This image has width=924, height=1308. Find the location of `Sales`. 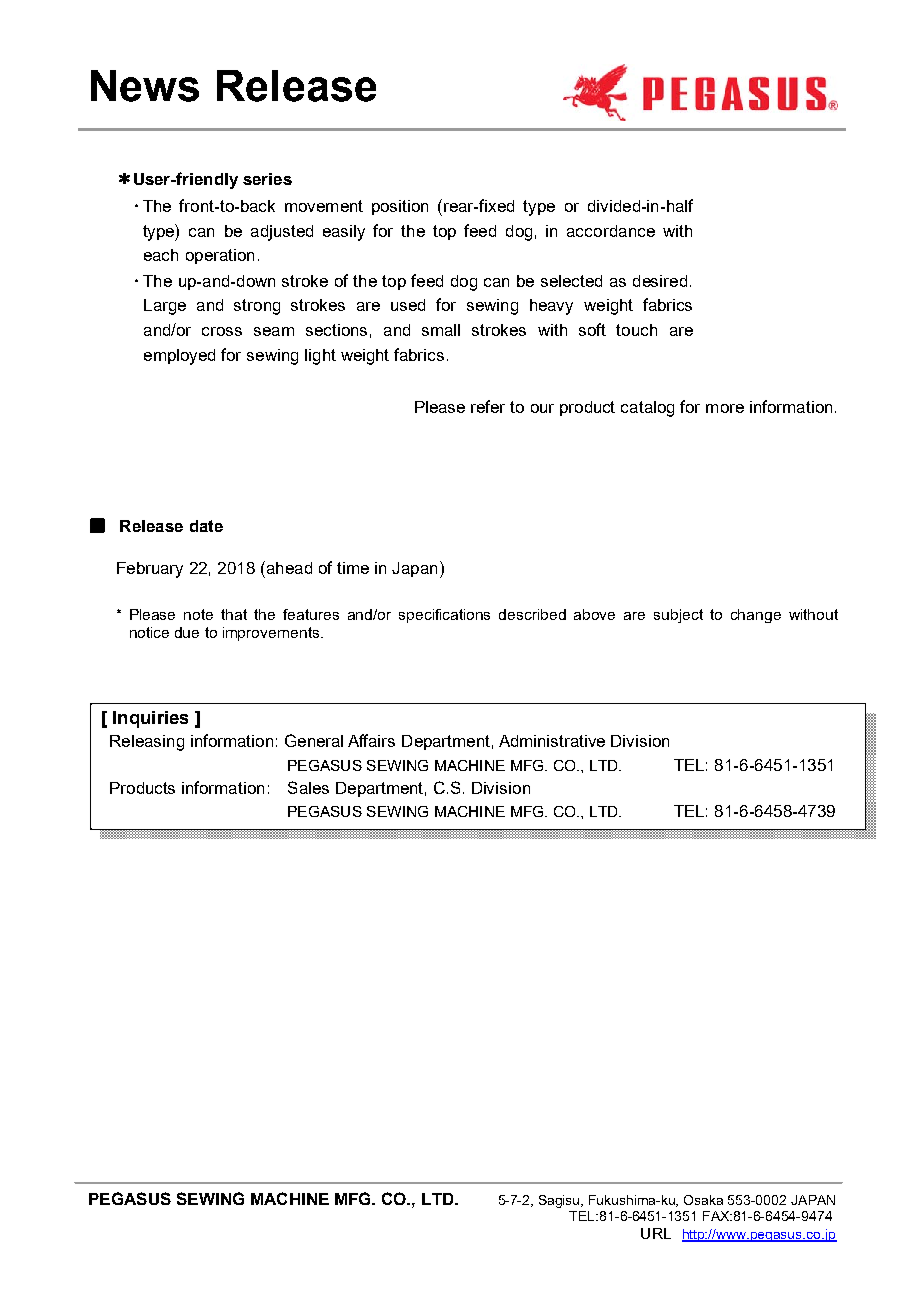

Sales is located at coordinates (308, 787).
